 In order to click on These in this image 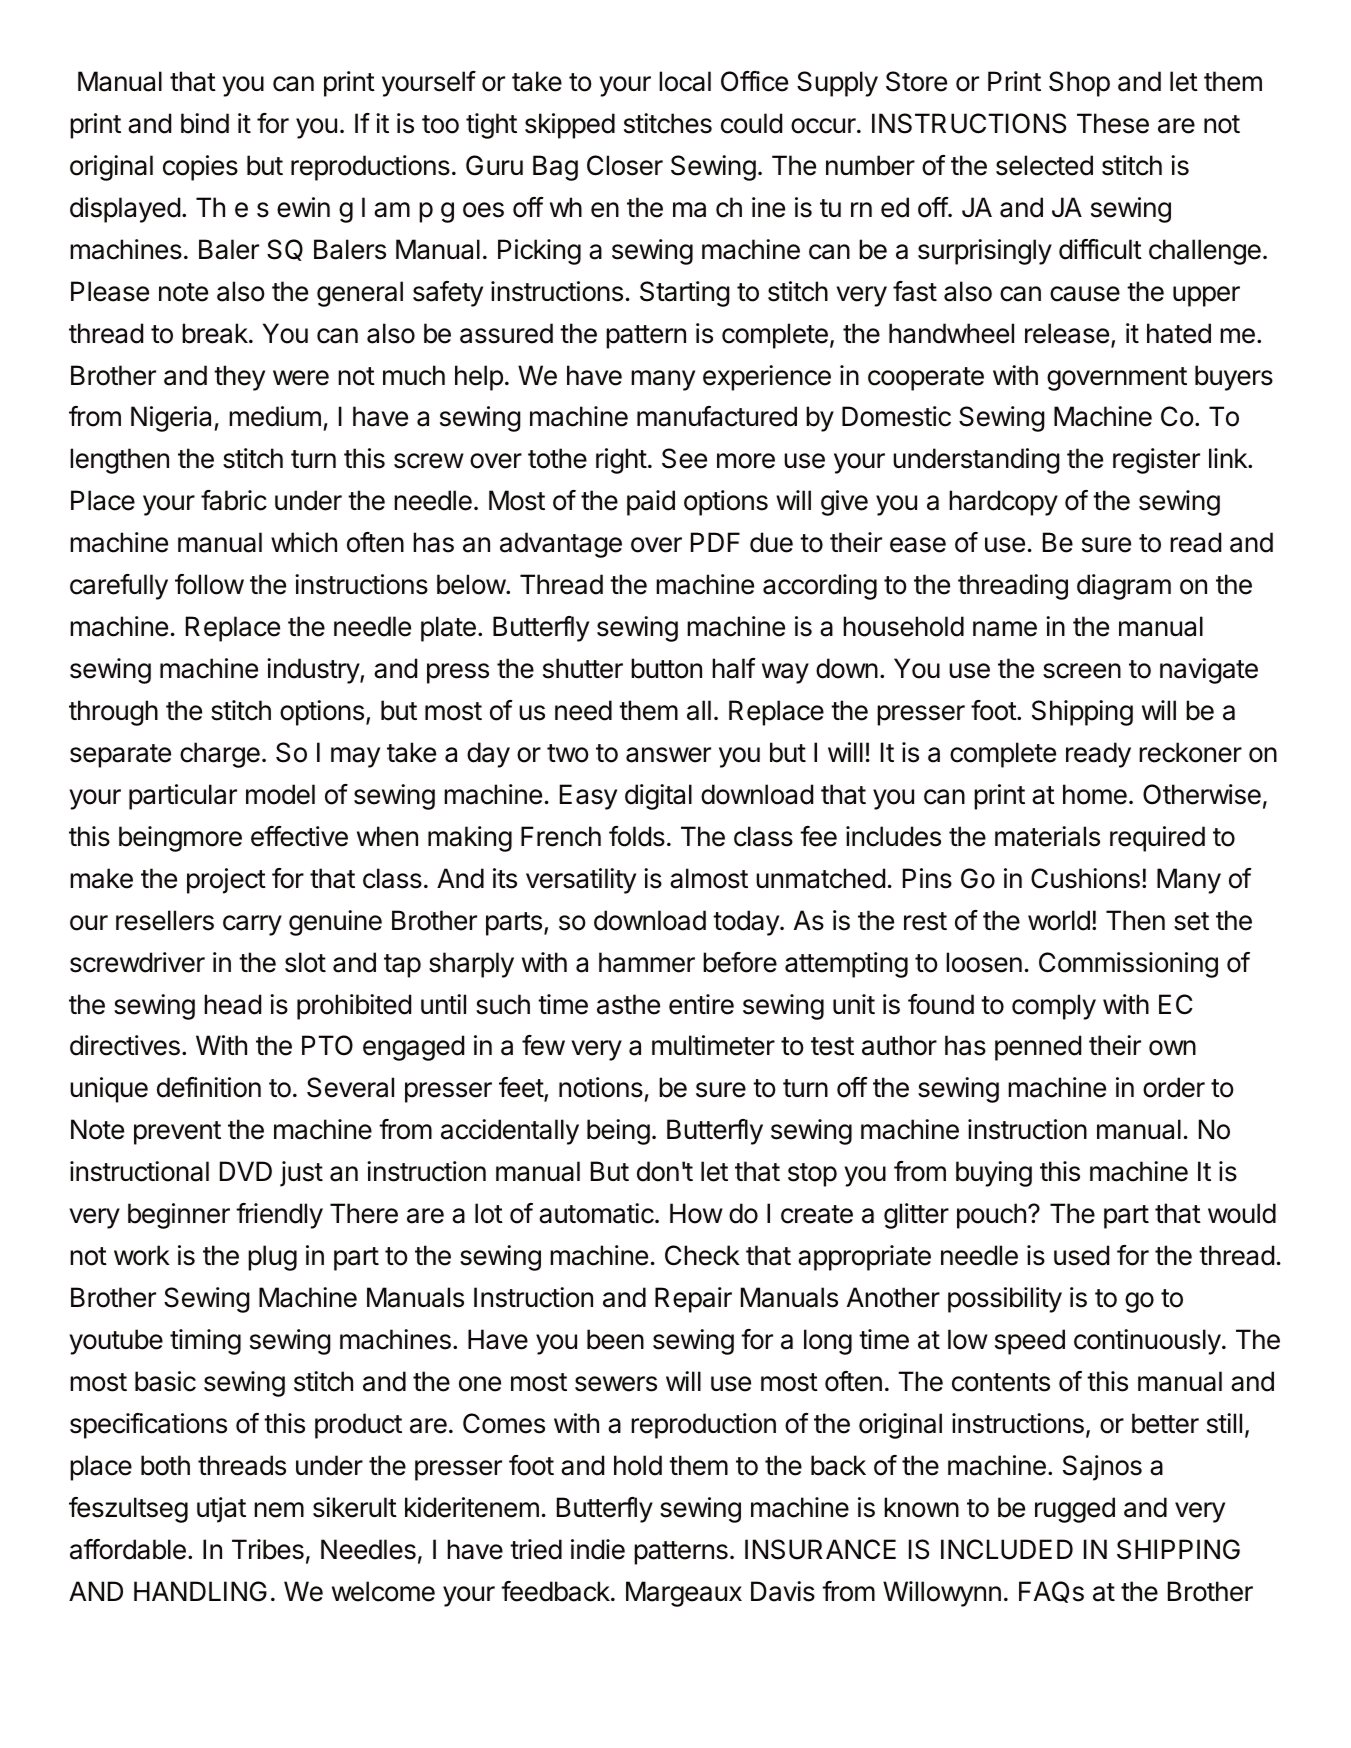, I will do `click(1113, 123)`.
